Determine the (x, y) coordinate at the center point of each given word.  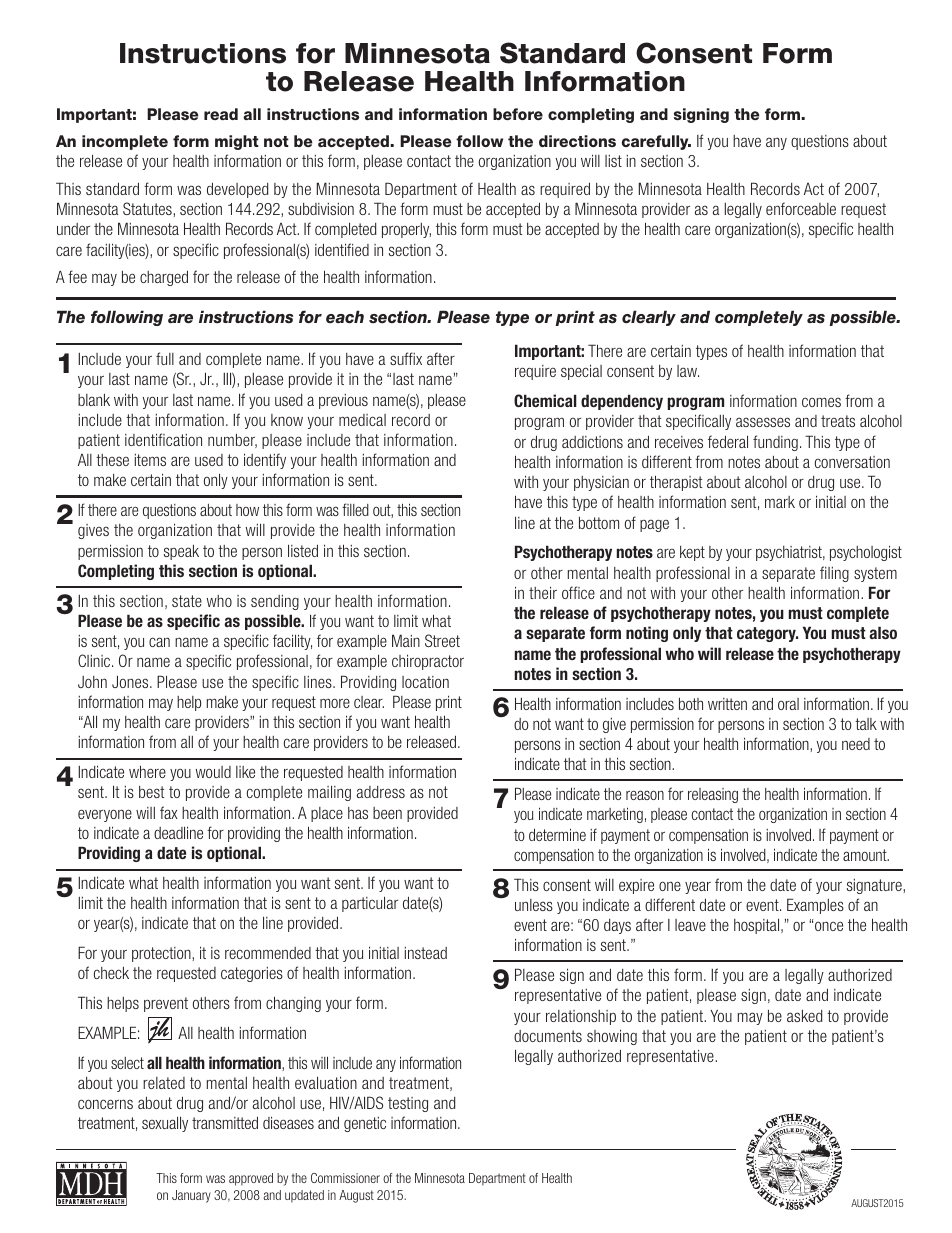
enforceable (801, 208)
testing (408, 1104)
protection (162, 954)
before (518, 114)
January (191, 1196)
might (237, 142)
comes (821, 402)
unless (534, 905)
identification (163, 439)
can (159, 642)
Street (442, 640)
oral (788, 704)
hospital (758, 926)
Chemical (545, 400)
